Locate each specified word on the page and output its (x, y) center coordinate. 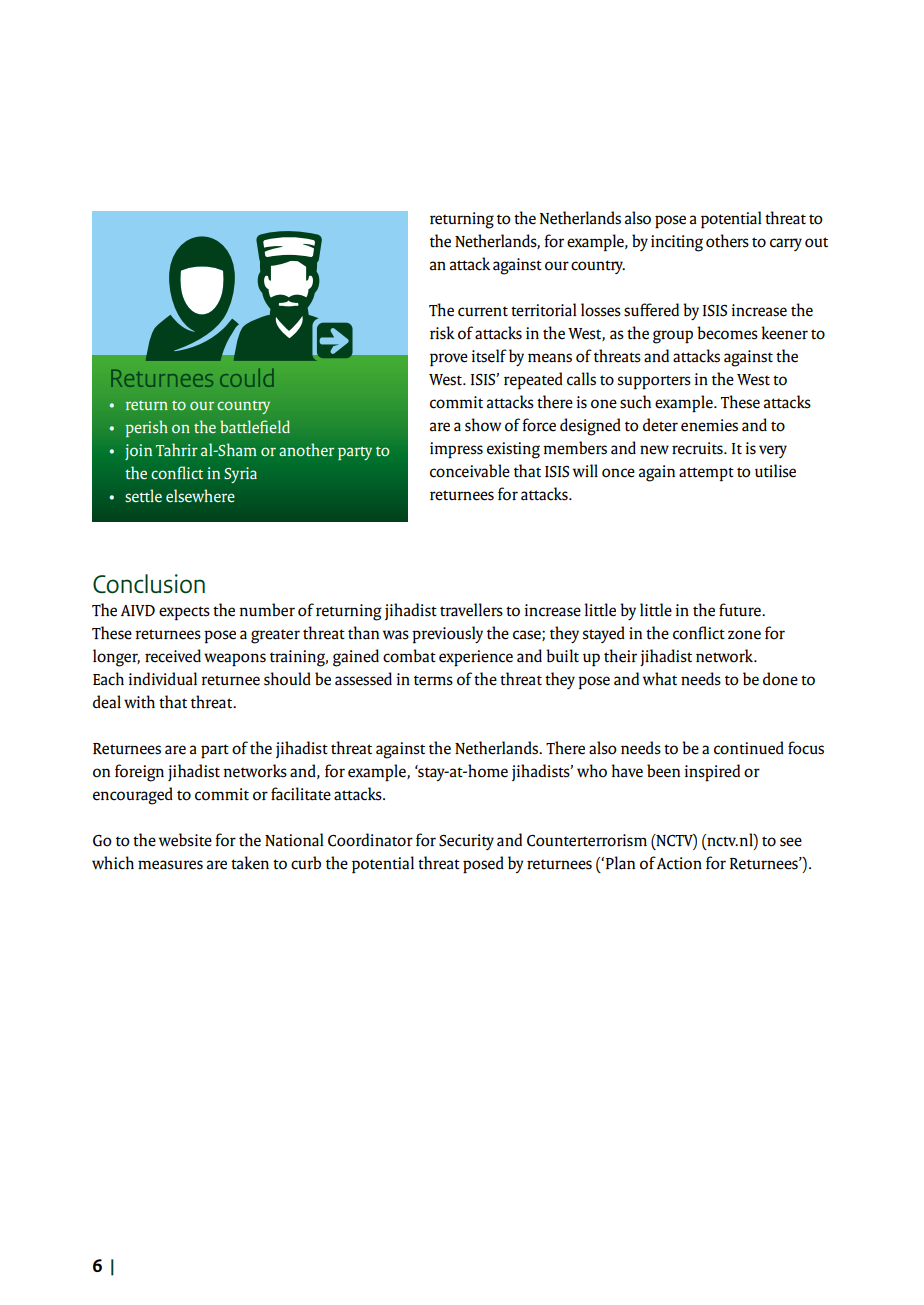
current (483, 311)
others (727, 241)
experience (476, 658)
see (791, 842)
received (173, 656)
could (247, 378)
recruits (698, 448)
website (185, 840)
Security (466, 842)
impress (456, 450)
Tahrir (177, 449)
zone (744, 635)
